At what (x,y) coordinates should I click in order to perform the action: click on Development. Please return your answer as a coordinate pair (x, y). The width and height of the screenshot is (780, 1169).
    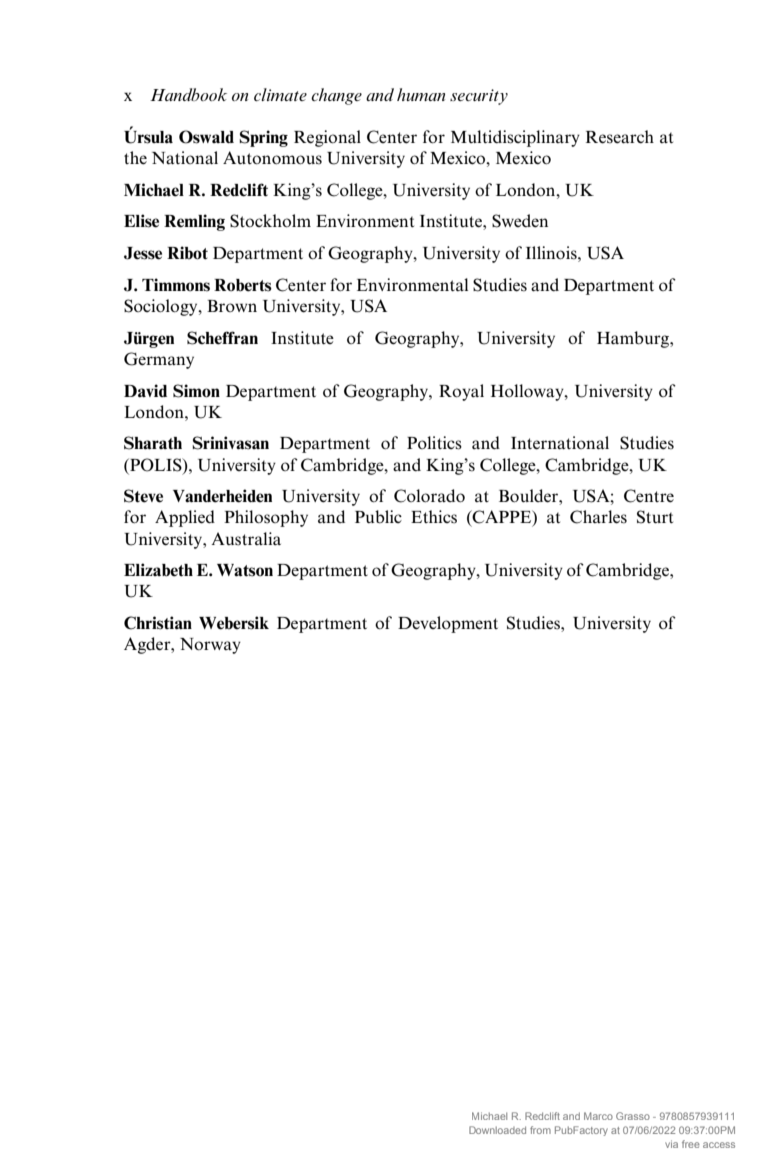
    Looking at the image, I should click on (448, 624).
